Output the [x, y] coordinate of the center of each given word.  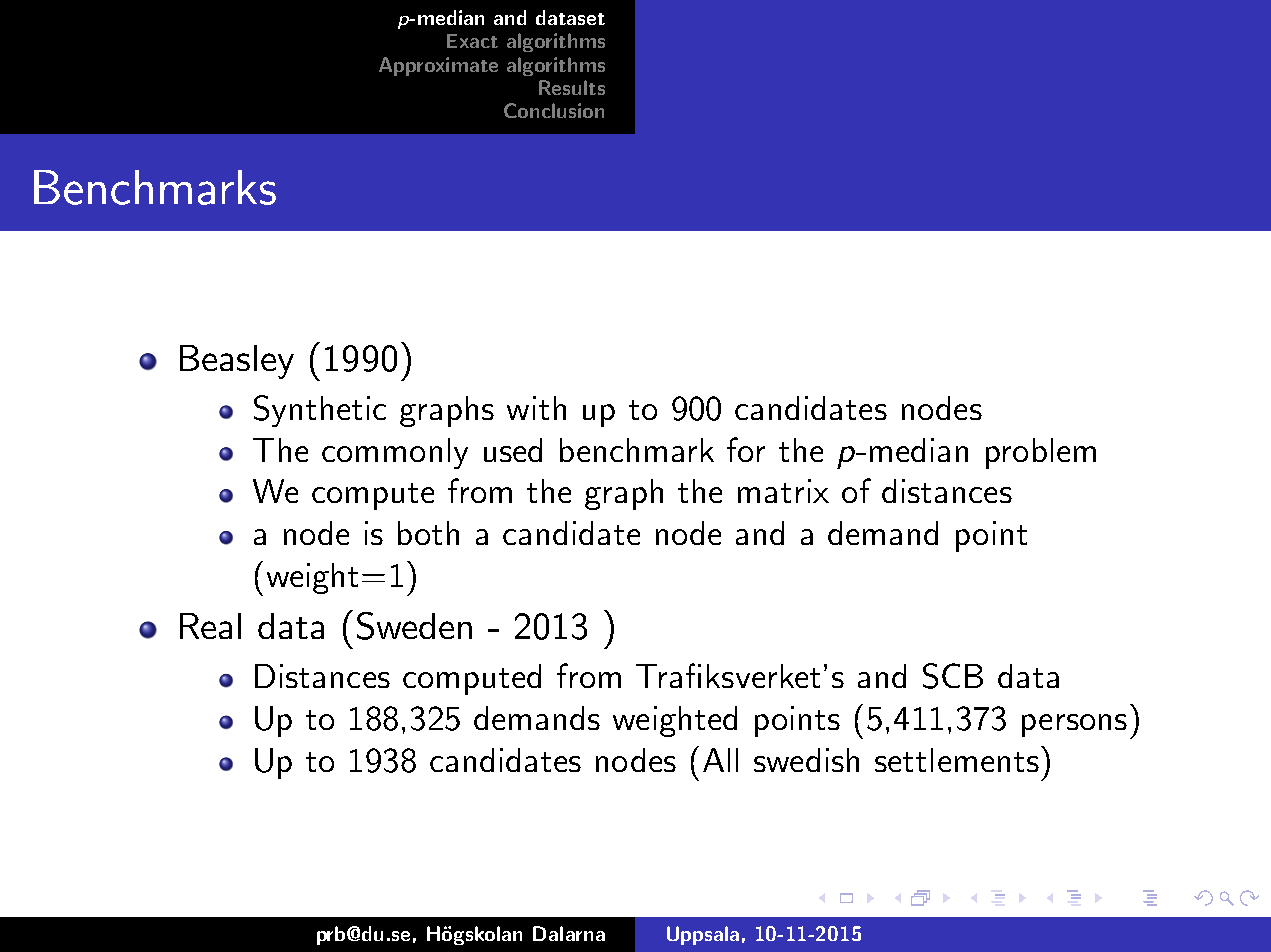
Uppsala [703, 935]
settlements [957, 760]
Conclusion [554, 110]
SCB [953, 676]
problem [1041, 453]
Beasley [237, 362]
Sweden [414, 626]
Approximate [438, 66]
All [720, 760]
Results [572, 87]
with [536, 408]
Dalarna [569, 933]
